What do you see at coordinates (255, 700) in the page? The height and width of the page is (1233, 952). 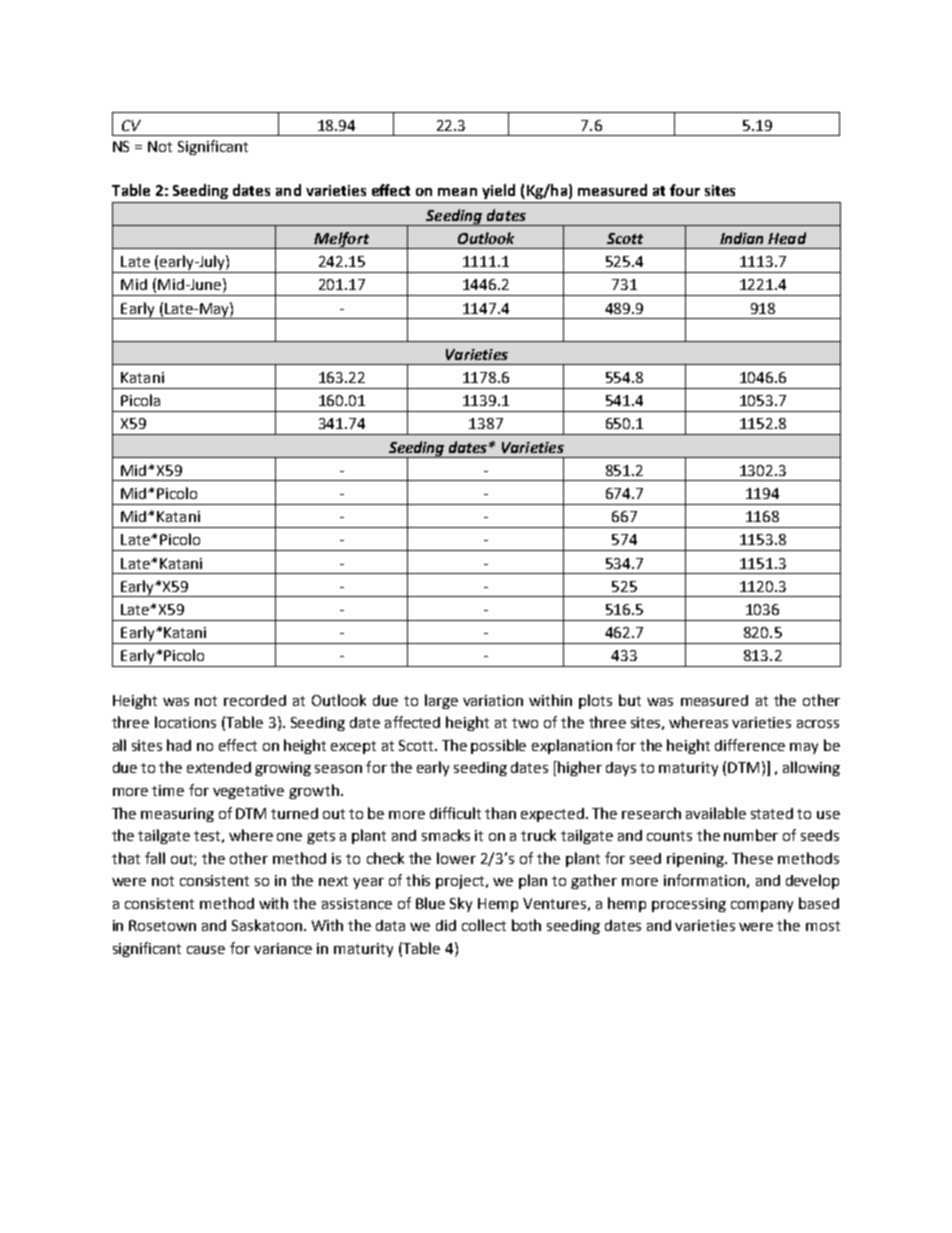 I see `recorded` at bounding box center [255, 700].
